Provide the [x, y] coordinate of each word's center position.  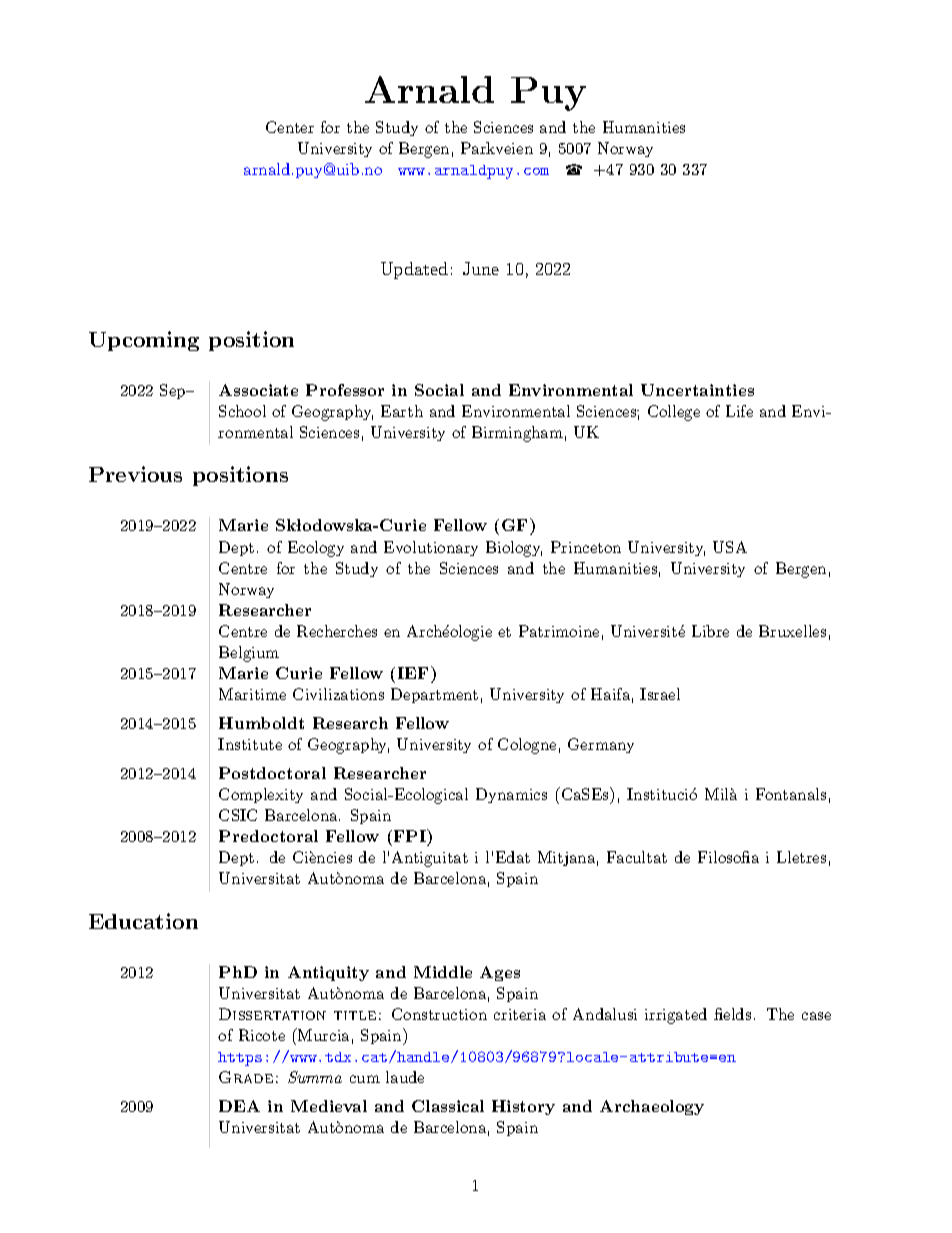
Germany [601, 745]
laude [405, 1077]
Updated [414, 270]
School [242, 411]
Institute [250, 744]
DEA [239, 1106]
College [674, 413]
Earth [402, 411]
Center [290, 127]
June [481, 268]
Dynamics [511, 795]
